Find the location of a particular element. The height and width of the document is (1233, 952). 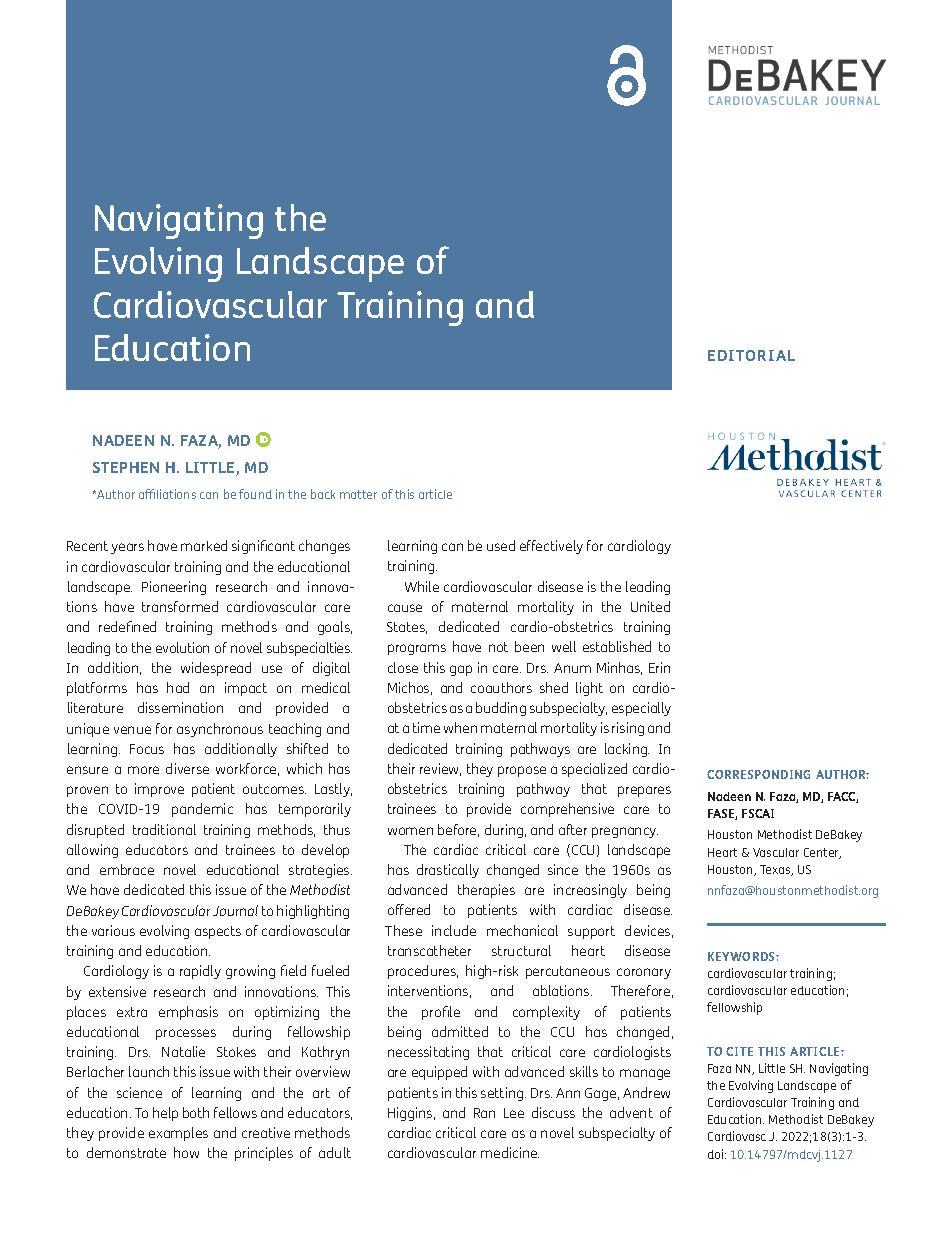

doi is located at coordinates (717, 1154).
